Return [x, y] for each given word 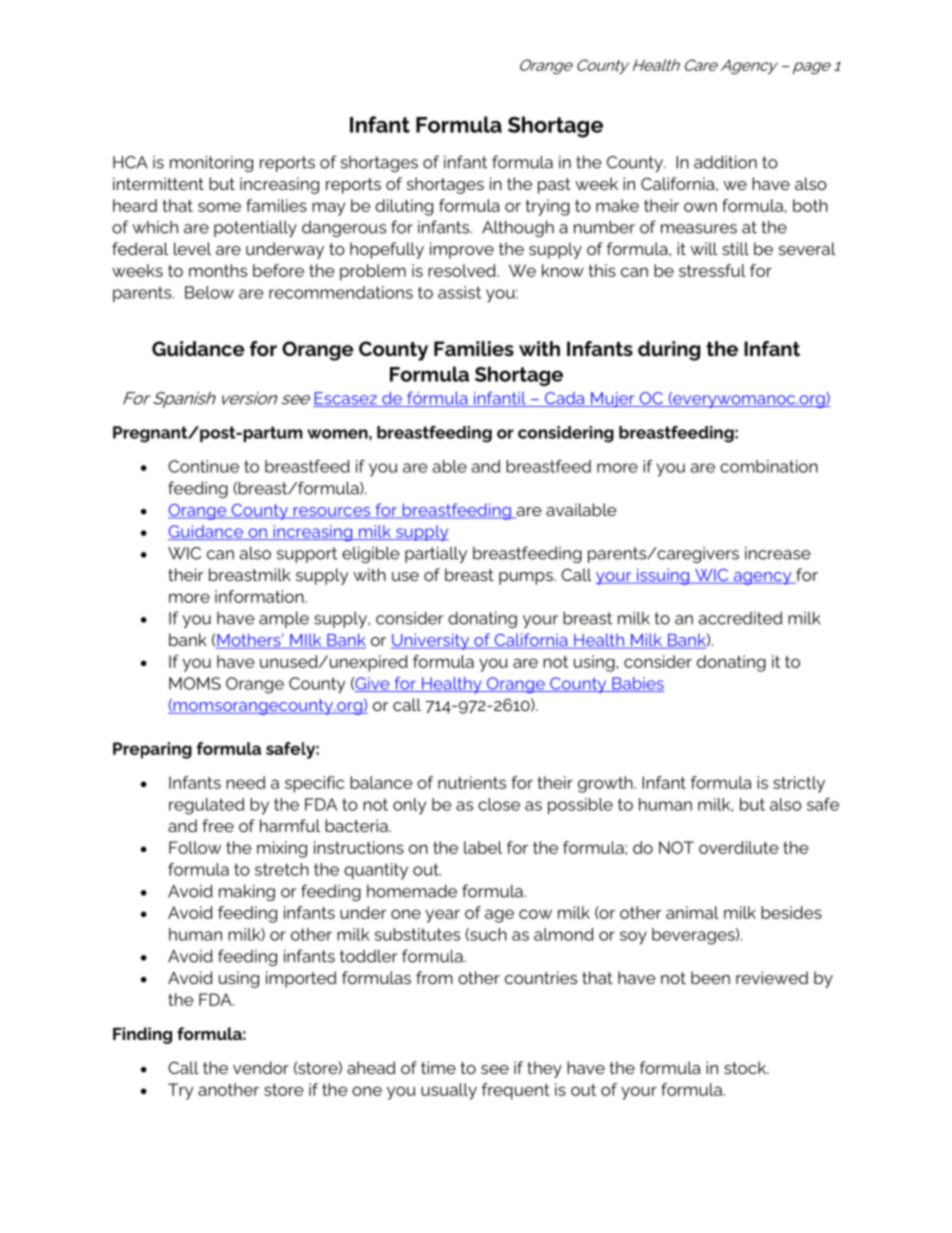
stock [746, 1067]
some [219, 207]
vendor [261, 1067]
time [438, 1067]
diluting [404, 207]
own [700, 207]
